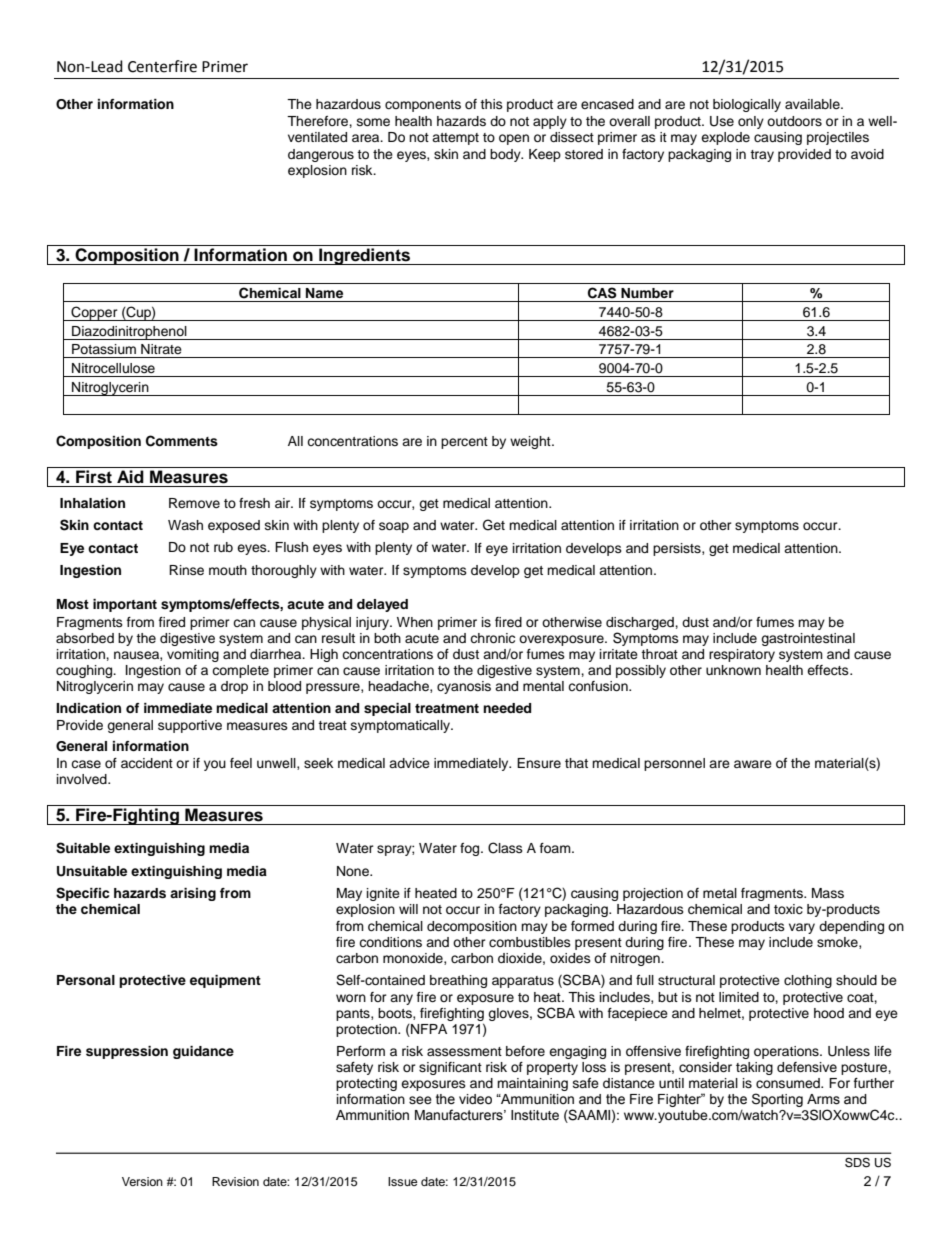 The image size is (952, 1233). I want to click on video, so click(475, 1099).
